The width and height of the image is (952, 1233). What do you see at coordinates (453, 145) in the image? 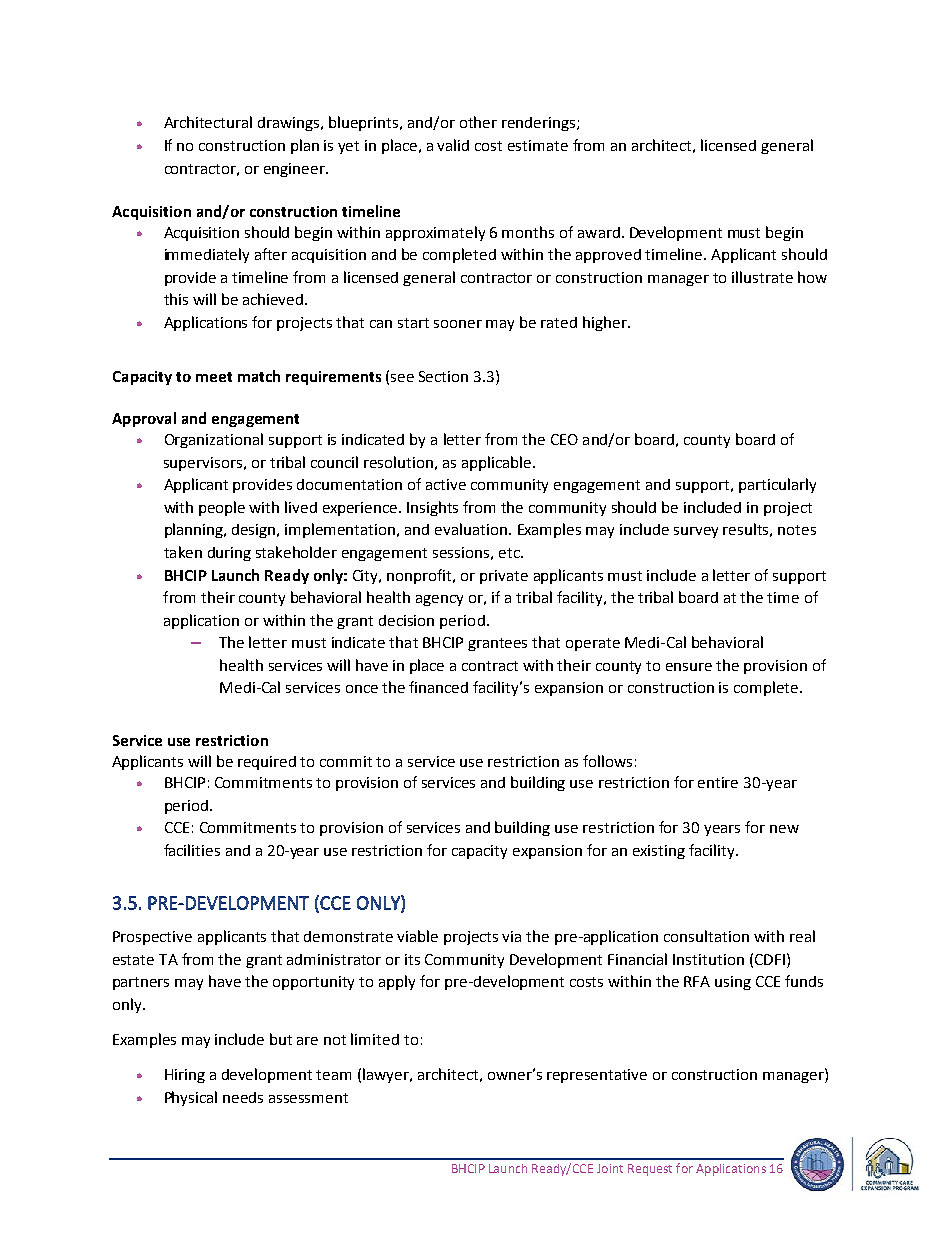
I see `valid` at bounding box center [453, 145].
